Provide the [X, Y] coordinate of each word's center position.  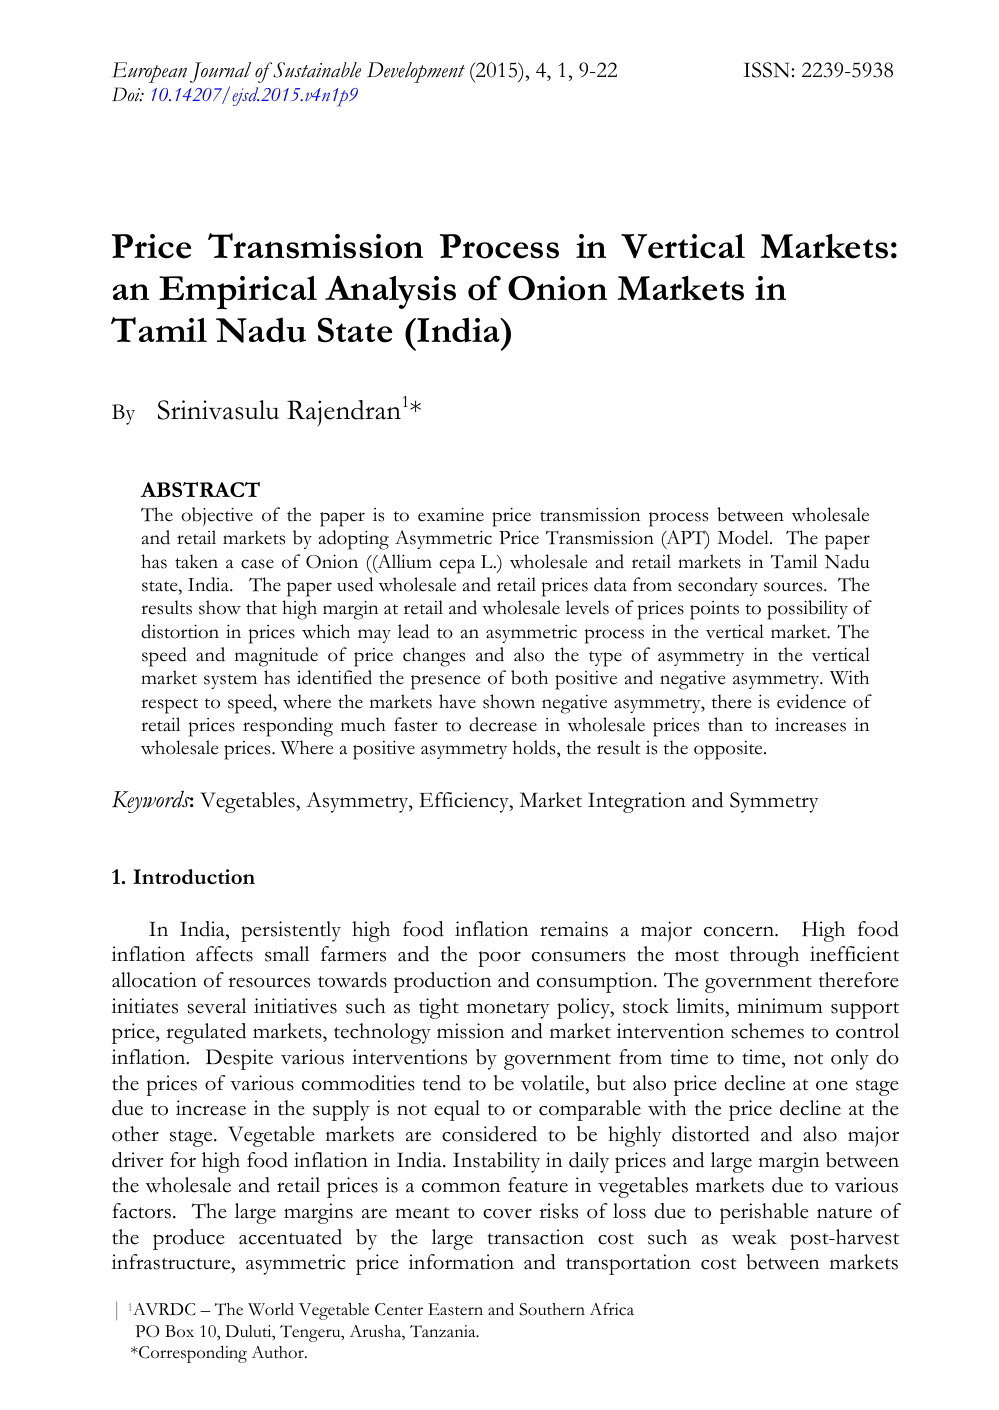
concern [740, 931]
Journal [220, 72]
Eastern [455, 1309]
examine [451, 514]
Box [179, 1331]
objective [217, 516]
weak [754, 1237]
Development [416, 72]
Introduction [194, 876]
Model [744, 537]
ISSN [766, 70]
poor [499, 959]
